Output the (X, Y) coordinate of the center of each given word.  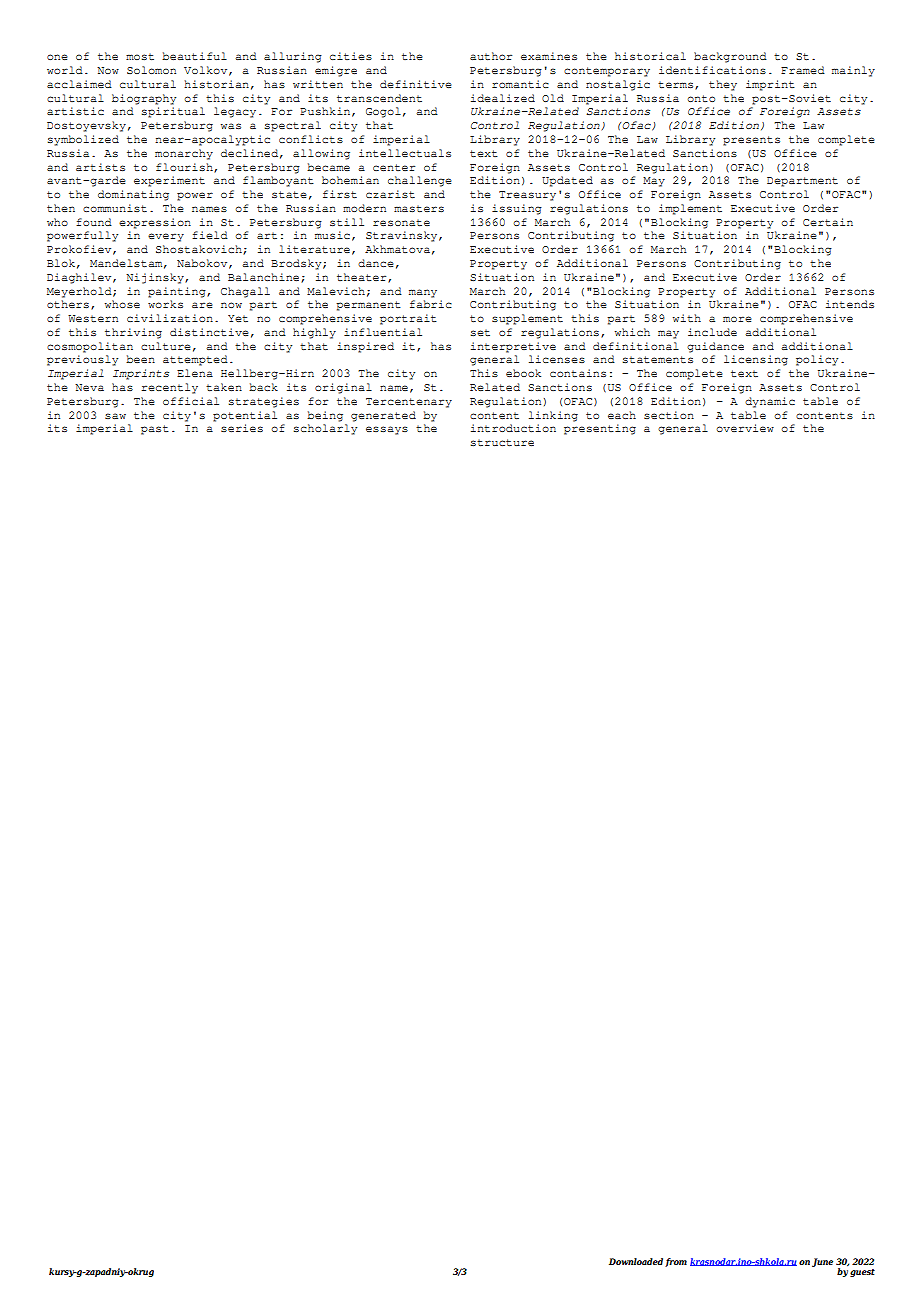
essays (387, 430)
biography (144, 99)
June (822, 1262)
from (676, 1262)
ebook (523, 373)
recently (170, 388)
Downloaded (636, 1261)
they (723, 85)
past (155, 430)
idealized (503, 98)
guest (862, 1273)
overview (745, 428)
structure (502, 442)
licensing (756, 360)
